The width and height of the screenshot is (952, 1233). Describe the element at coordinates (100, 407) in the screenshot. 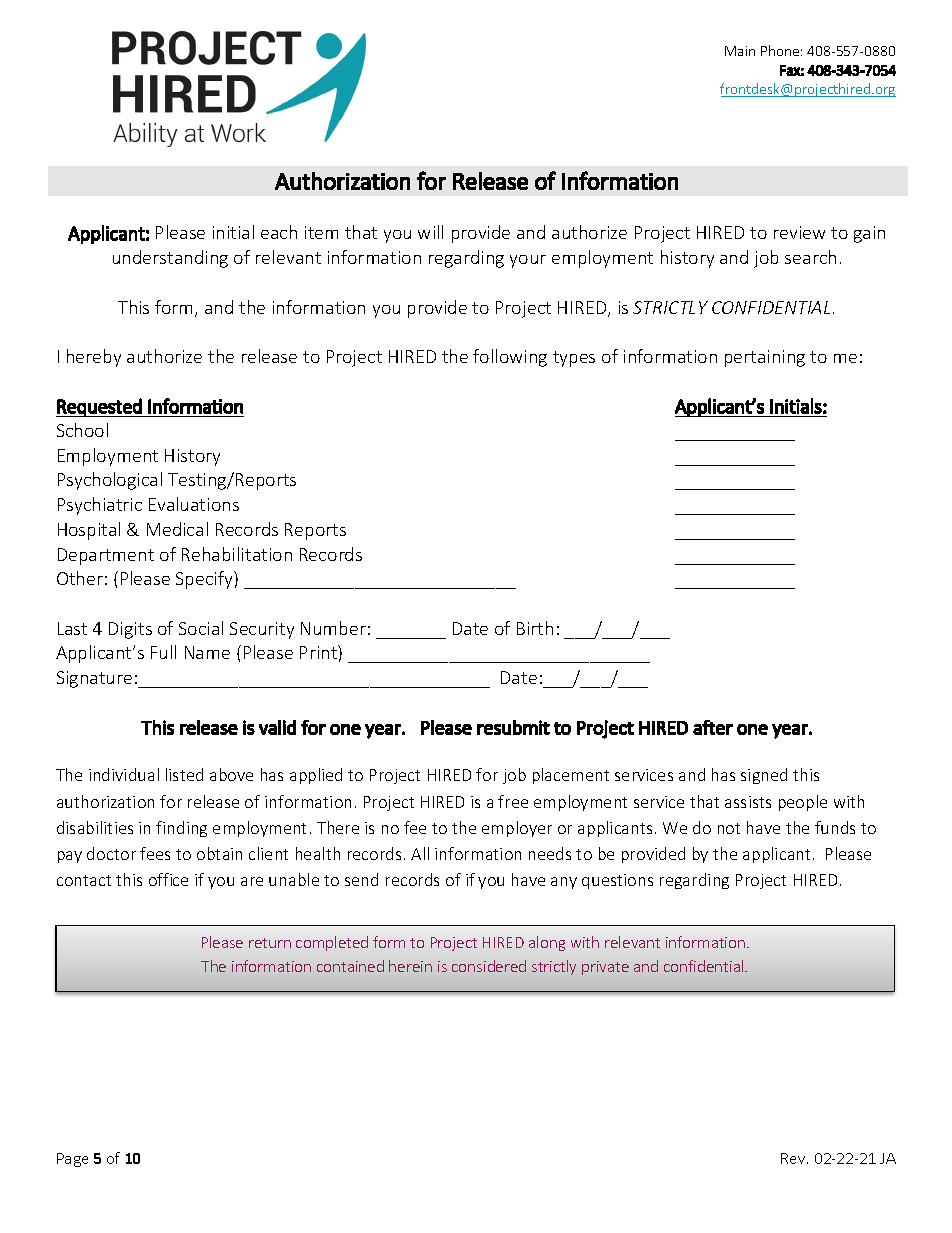

I see `Requested` at that location.
